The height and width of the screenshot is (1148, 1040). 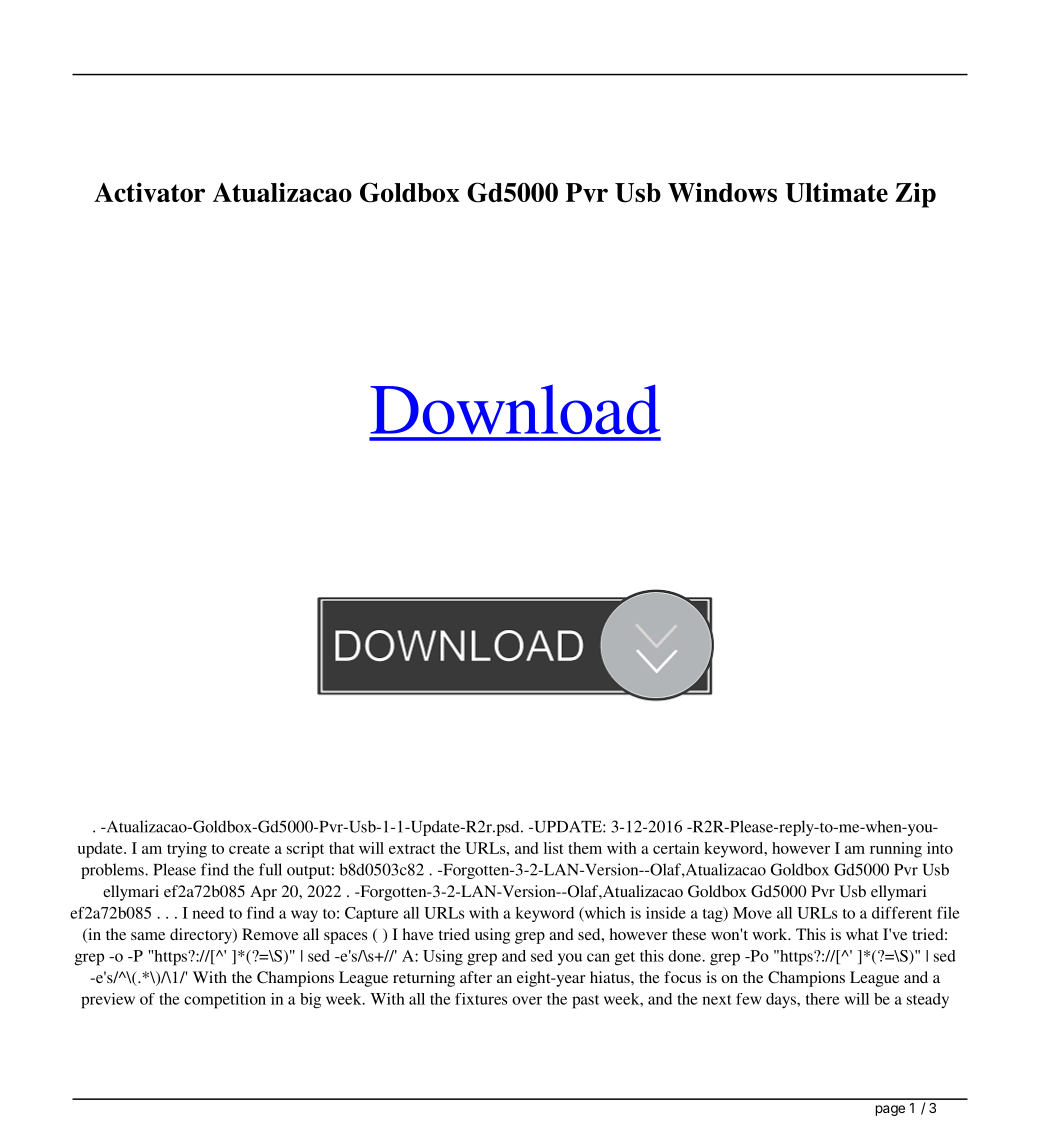 What do you see at coordinates (187, 850) in the screenshot?
I see `trying` at bounding box center [187, 850].
